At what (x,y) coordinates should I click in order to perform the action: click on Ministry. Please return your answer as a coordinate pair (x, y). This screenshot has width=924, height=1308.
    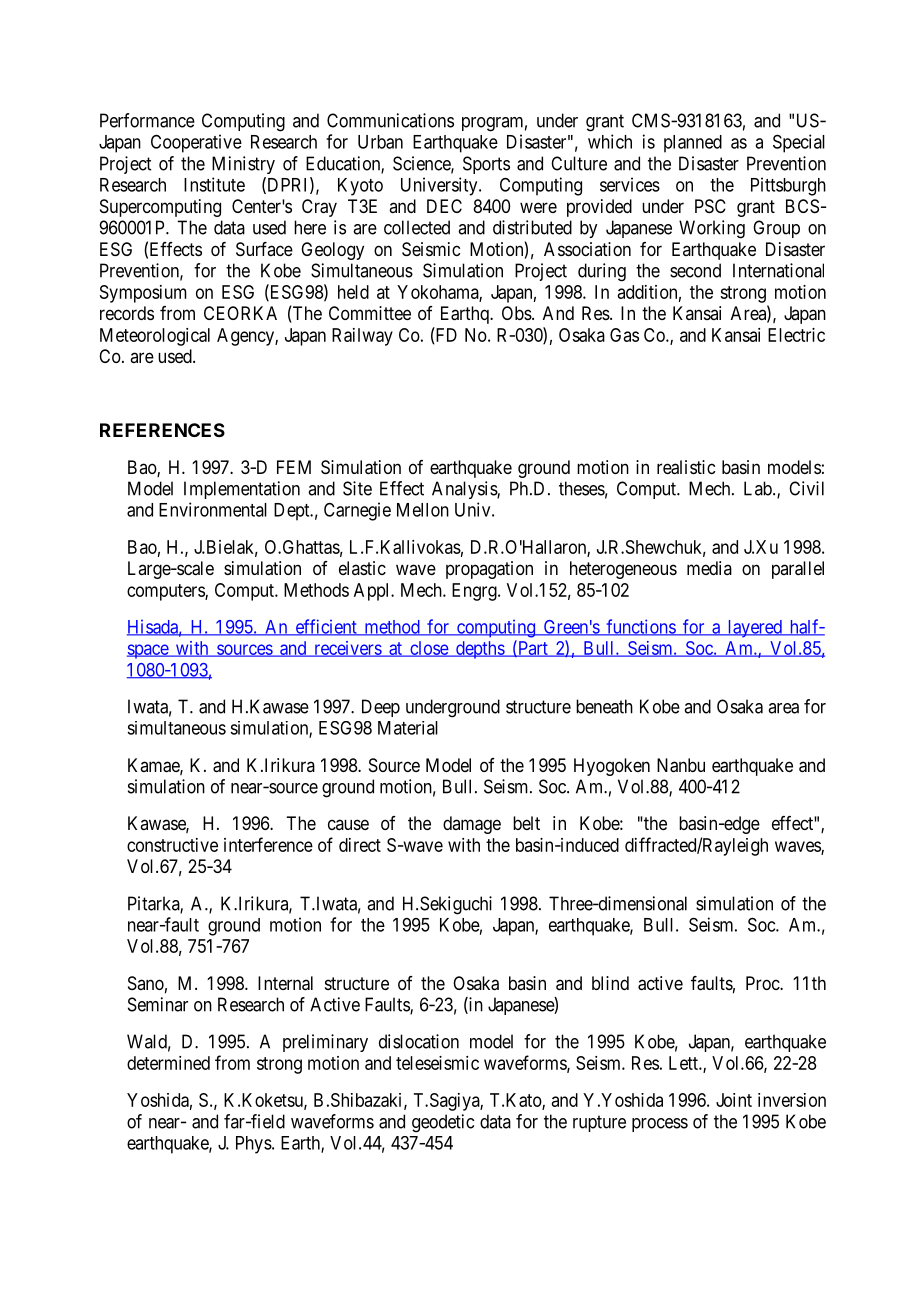
    Looking at the image, I should click on (243, 165).
